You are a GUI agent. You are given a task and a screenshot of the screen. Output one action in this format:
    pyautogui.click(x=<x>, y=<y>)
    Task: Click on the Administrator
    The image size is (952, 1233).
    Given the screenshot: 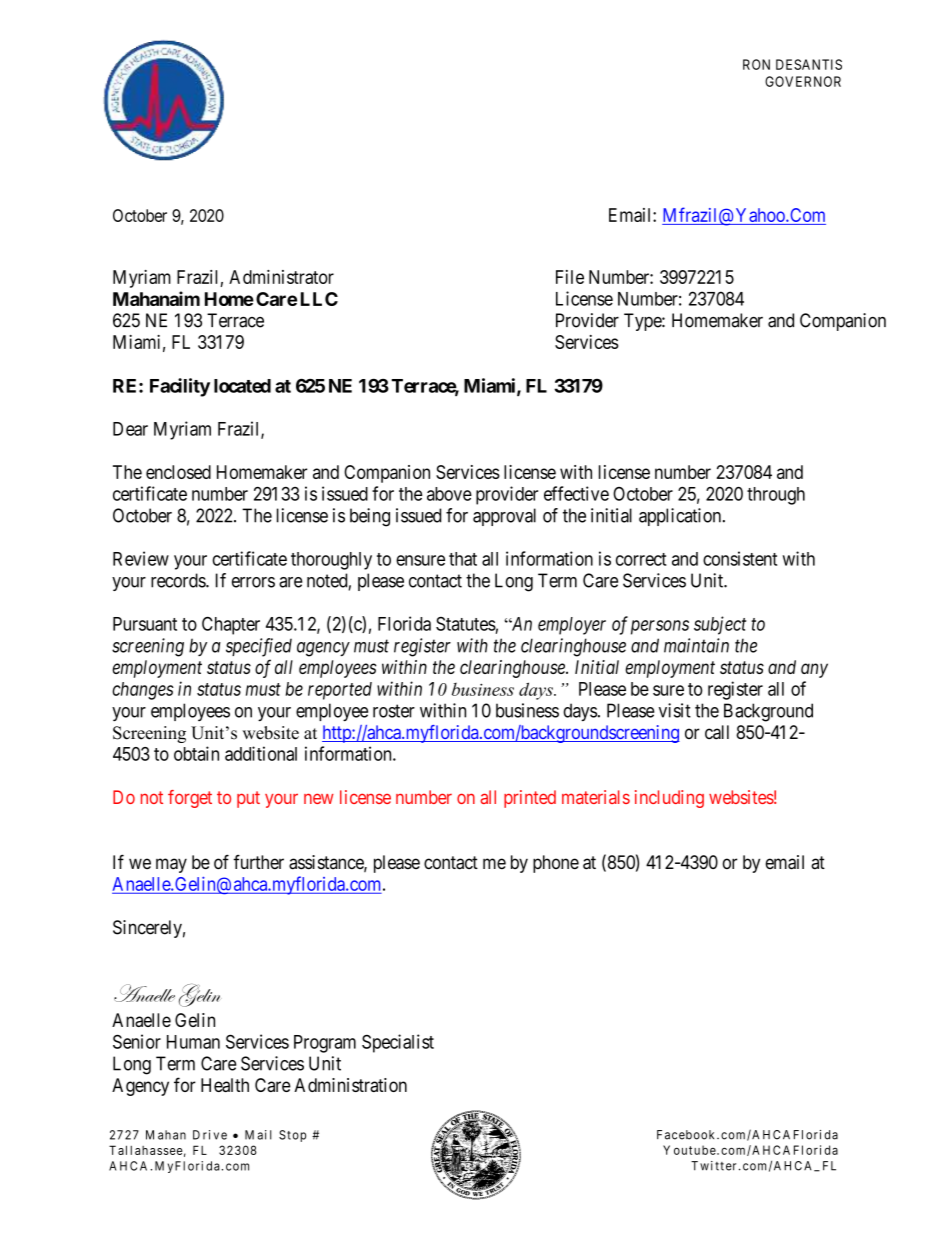 What is the action you would take?
    pyautogui.click(x=281, y=277)
